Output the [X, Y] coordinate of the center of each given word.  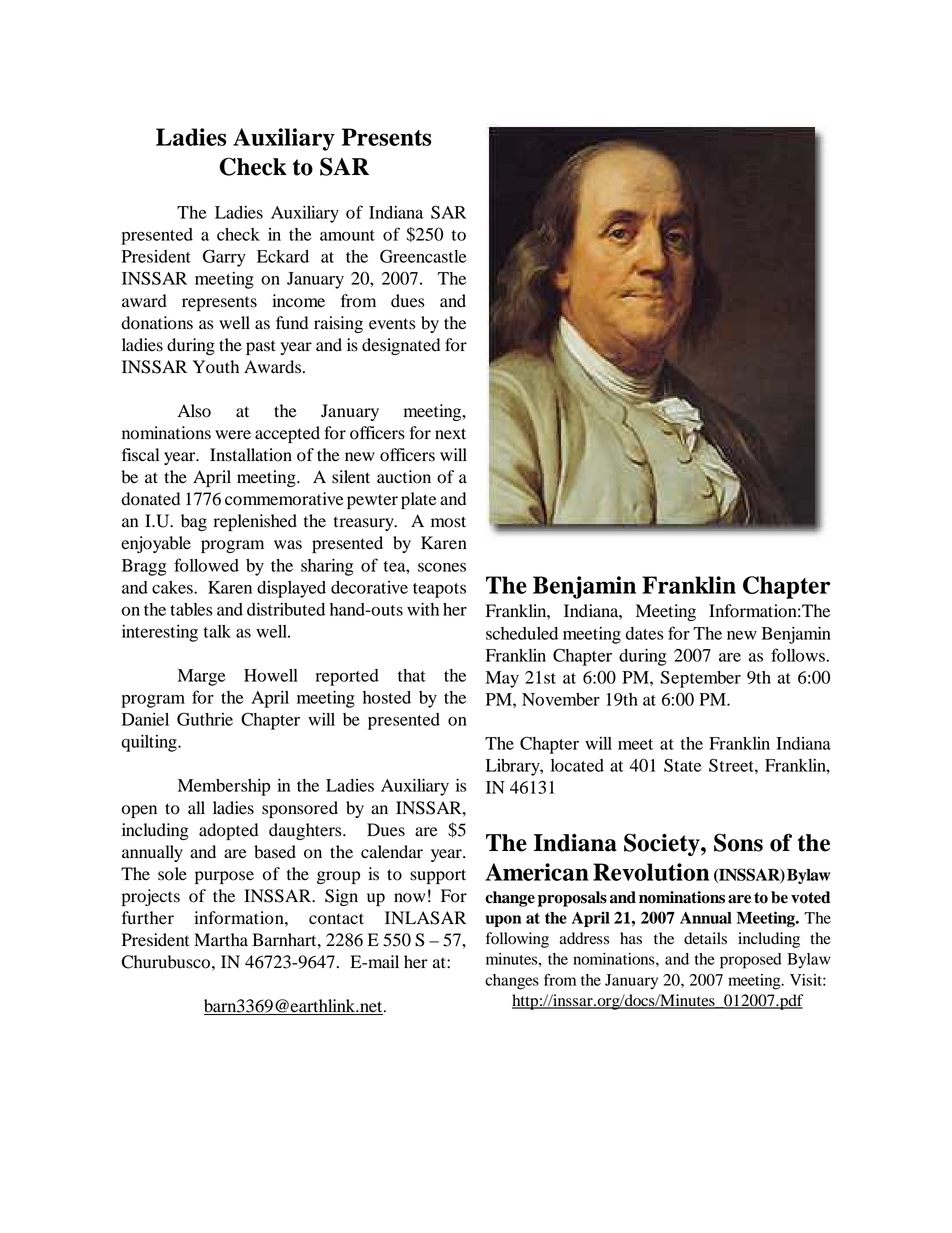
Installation [251, 455]
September [701, 679]
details [705, 938]
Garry [224, 258]
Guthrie [205, 719]
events [392, 324]
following [517, 940]
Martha [221, 940]
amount [347, 235]
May [502, 679]
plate [419, 500]
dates [644, 633]
